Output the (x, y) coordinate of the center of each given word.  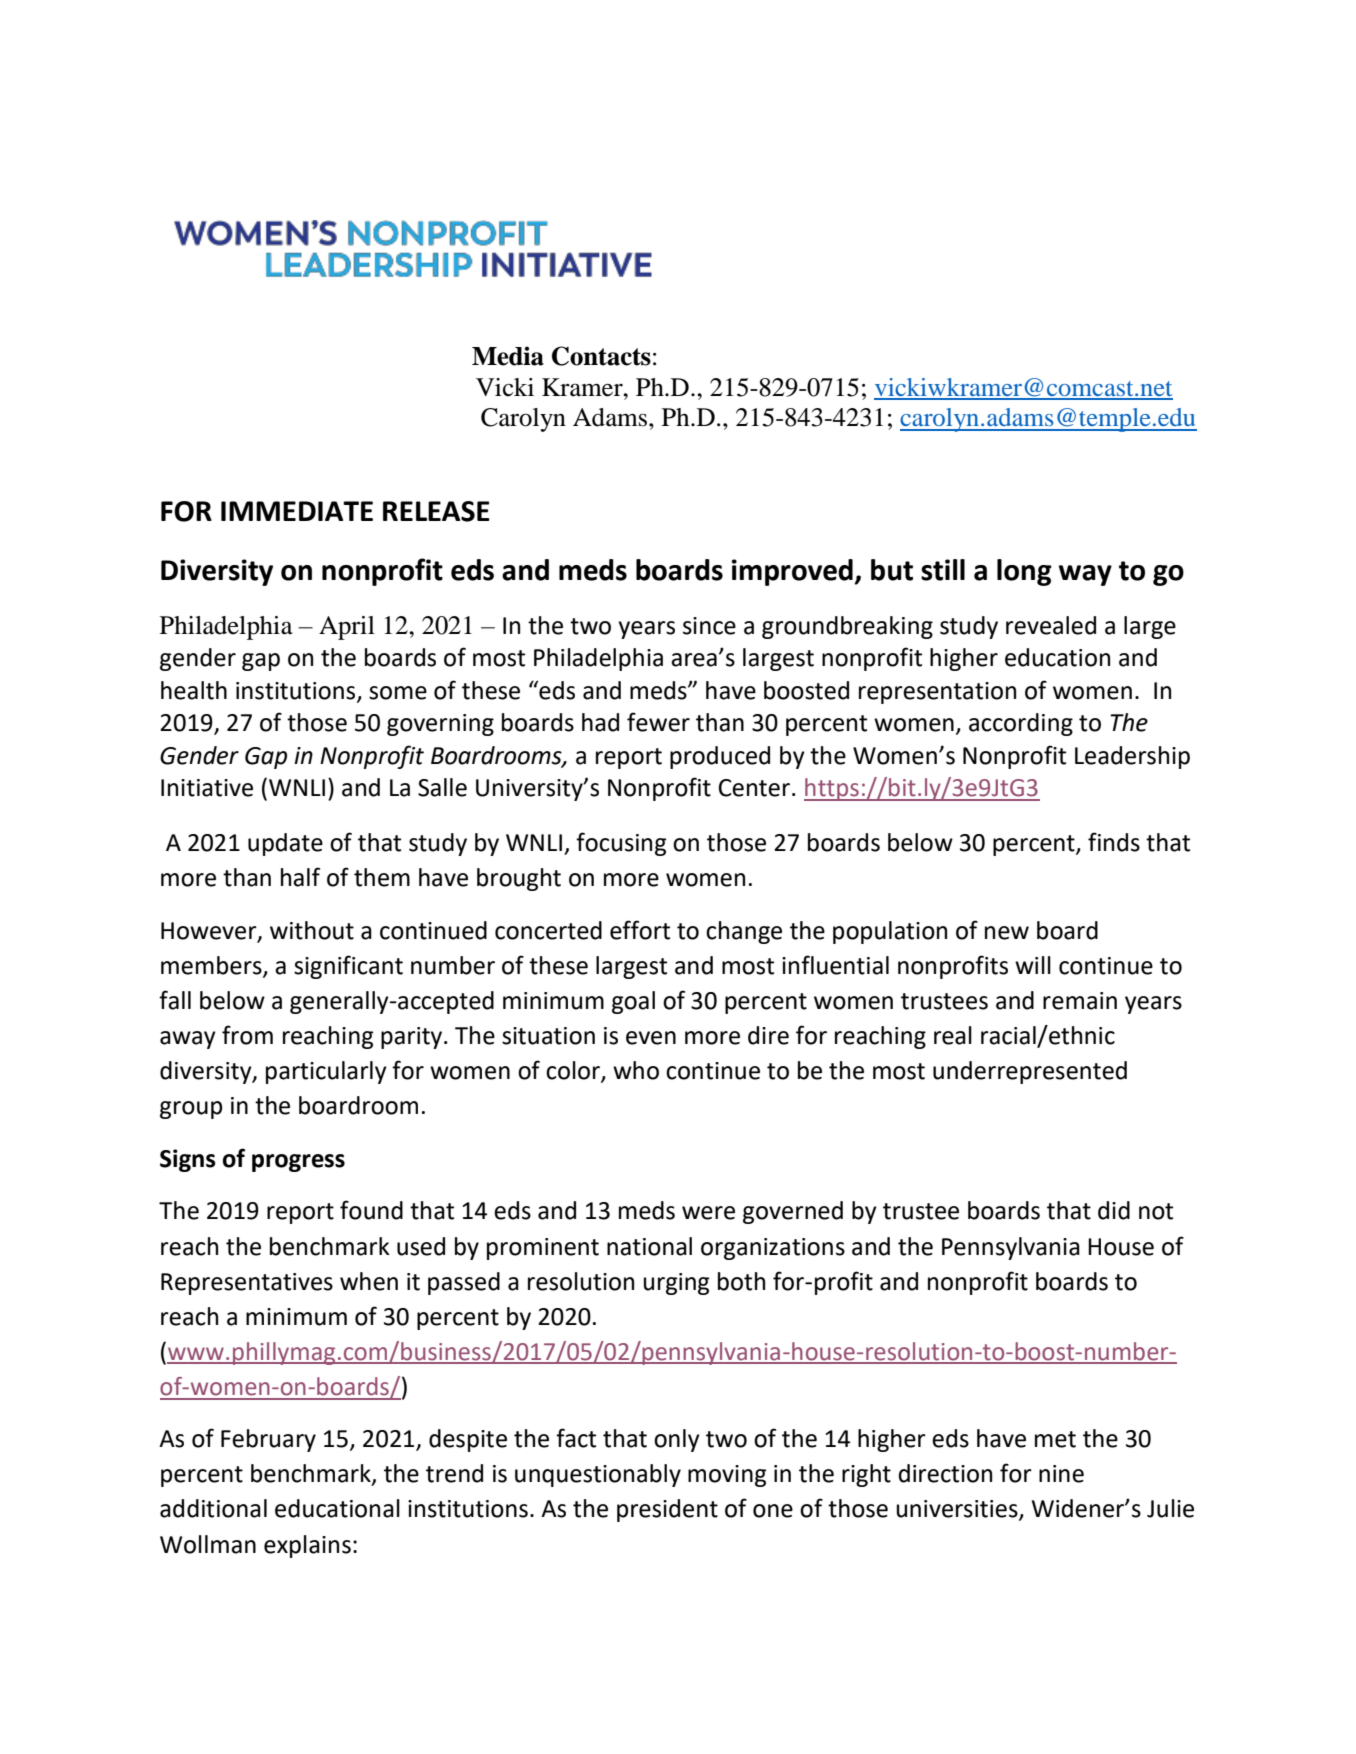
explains (307, 1546)
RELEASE (436, 511)
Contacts (601, 356)
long (1024, 572)
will (1033, 965)
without (312, 930)
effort (640, 930)
